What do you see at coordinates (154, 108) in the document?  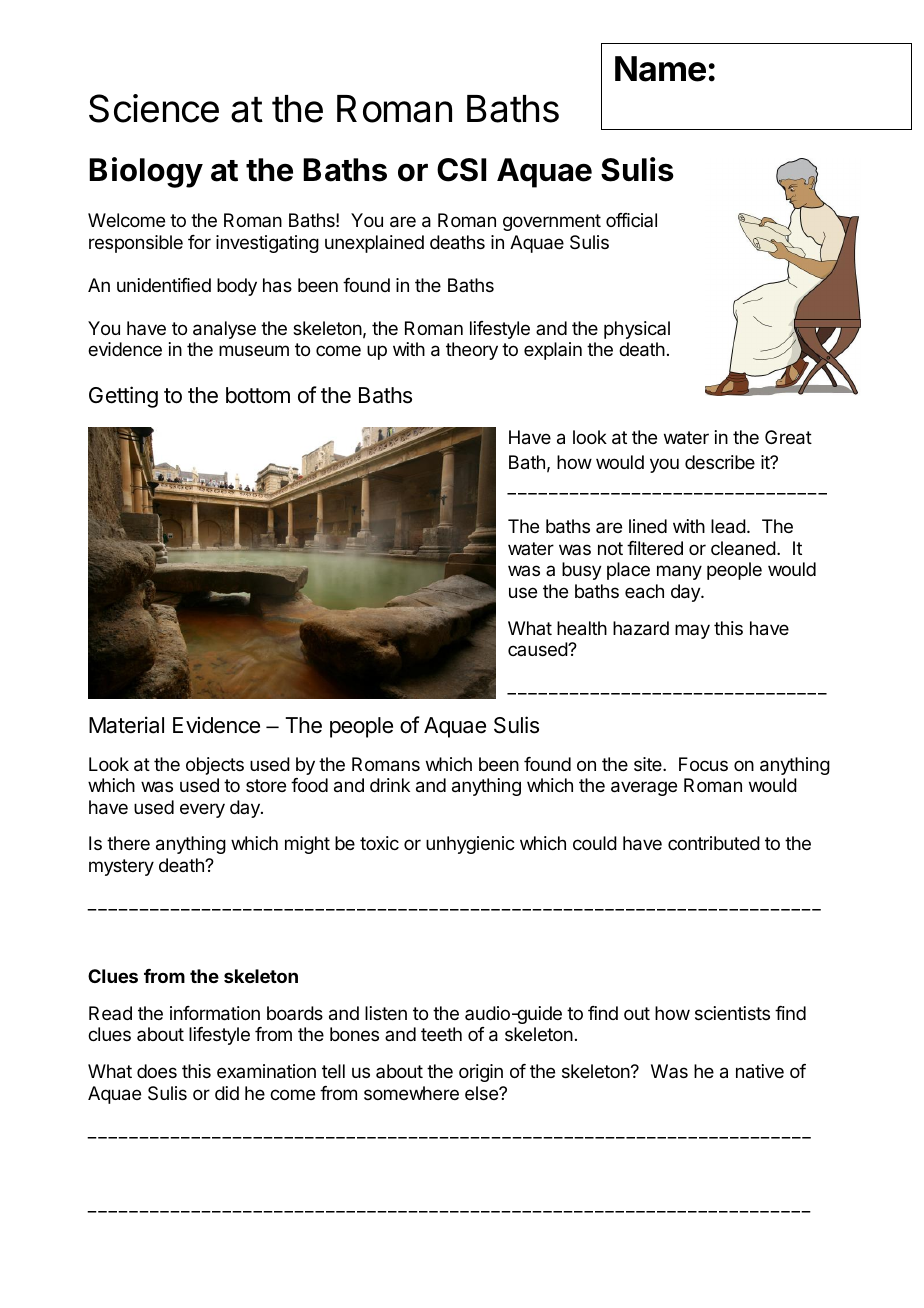 I see `Science` at bounding box center [154, 108].
